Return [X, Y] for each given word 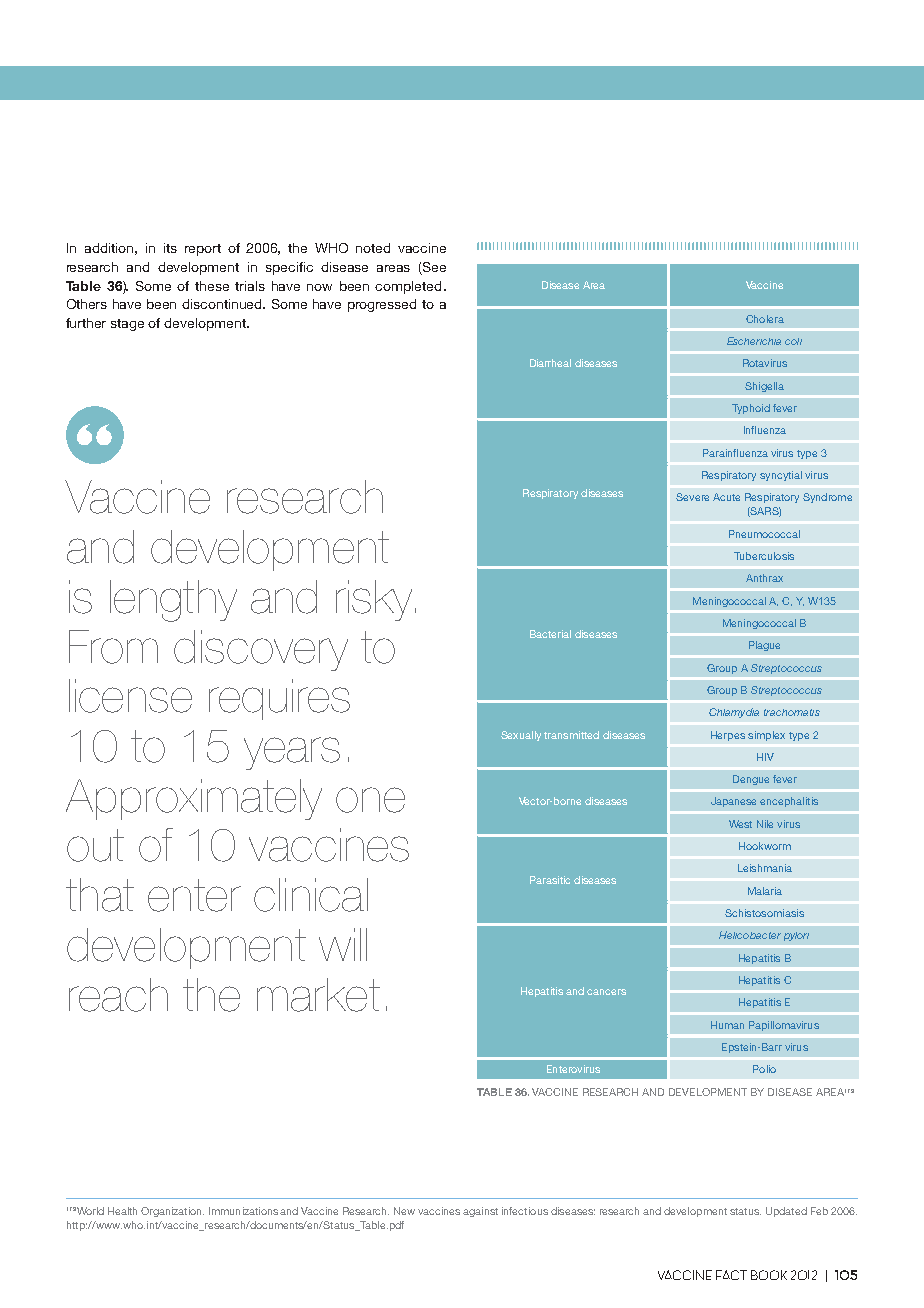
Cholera [765, 319]
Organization [172, 1212]
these [212, 286]
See [433, 268]
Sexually [521, 736]
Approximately [194, 799]
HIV [765, 757]
